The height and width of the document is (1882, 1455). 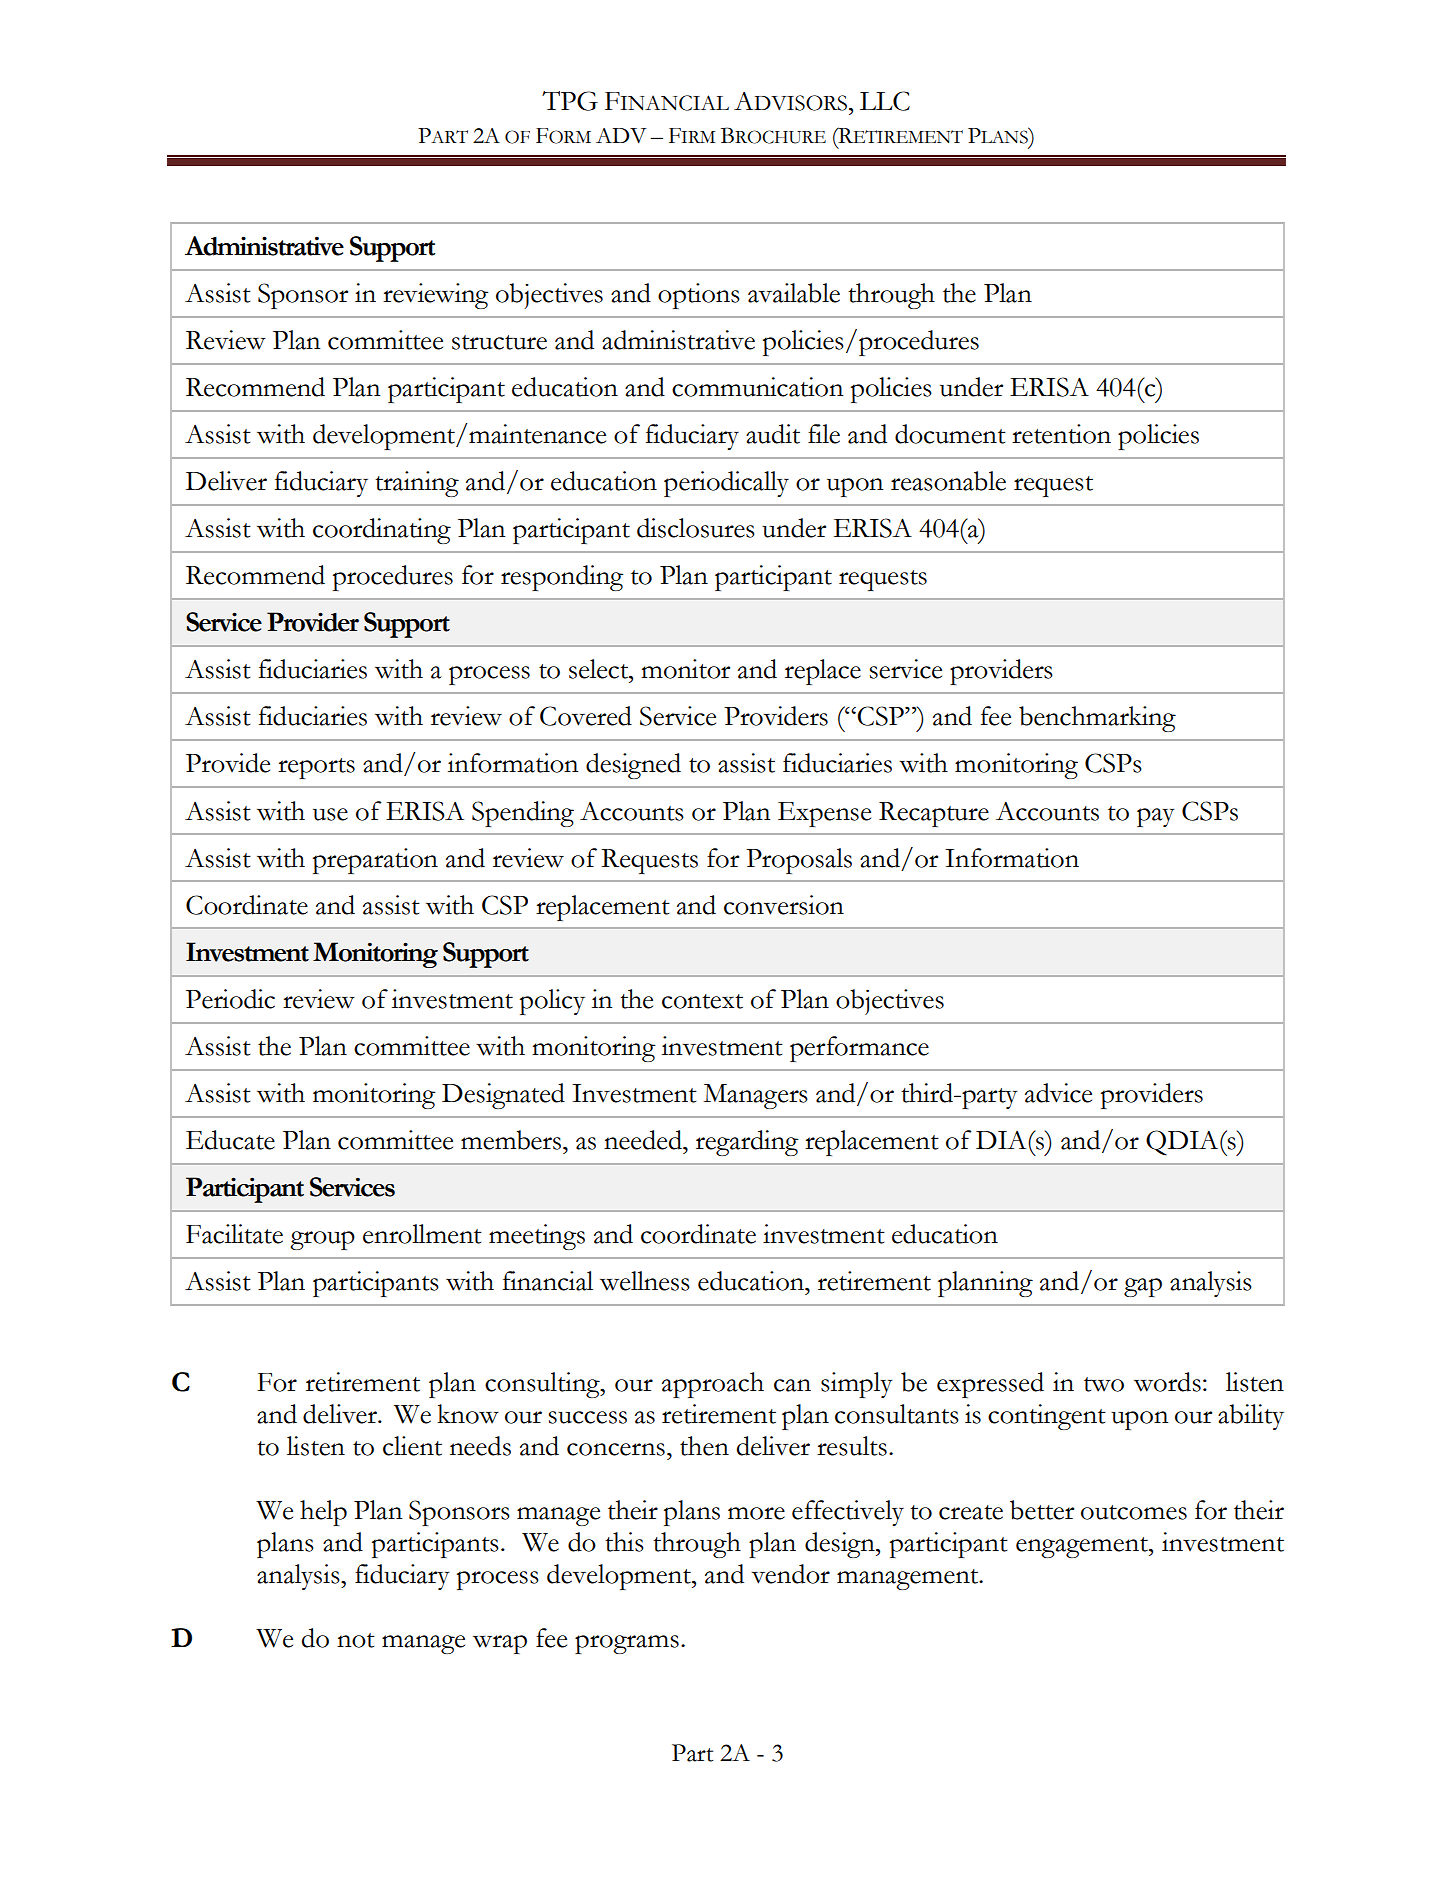 I want to click on Educate, so click(x=230, y=1140).
